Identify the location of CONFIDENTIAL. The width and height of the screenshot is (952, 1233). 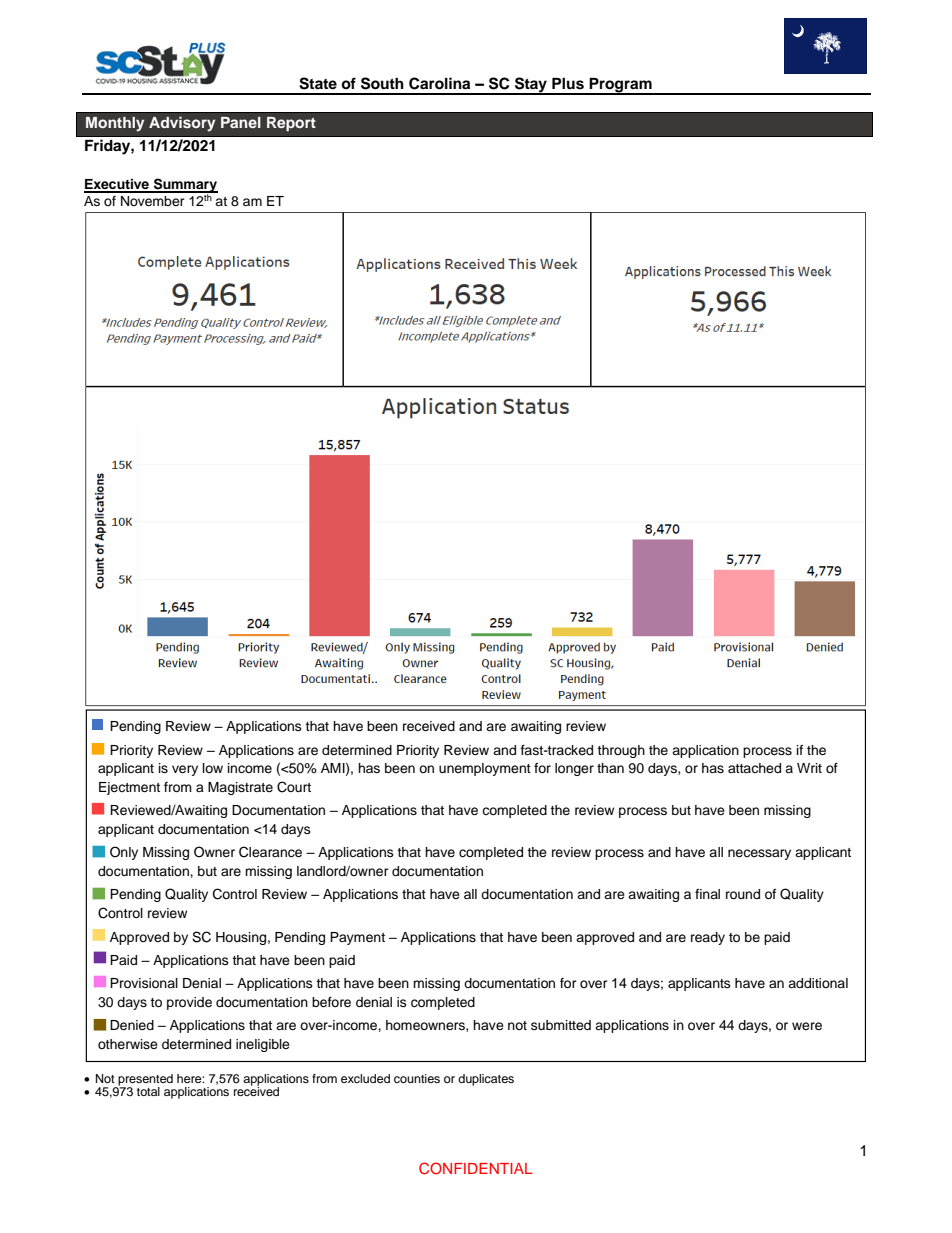
(476, 1168).
